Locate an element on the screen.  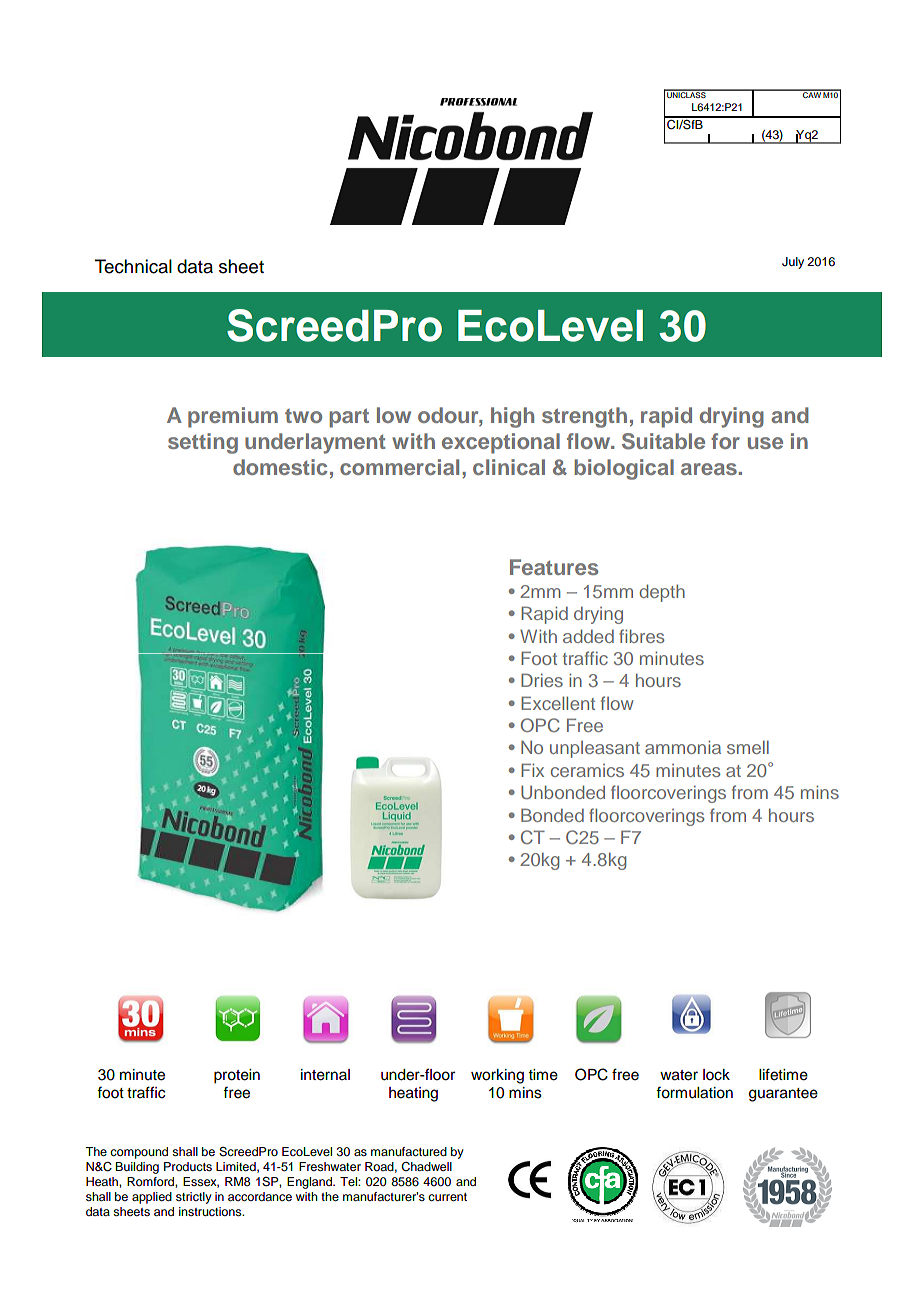
Fix is located at coordinates (532, 770).
